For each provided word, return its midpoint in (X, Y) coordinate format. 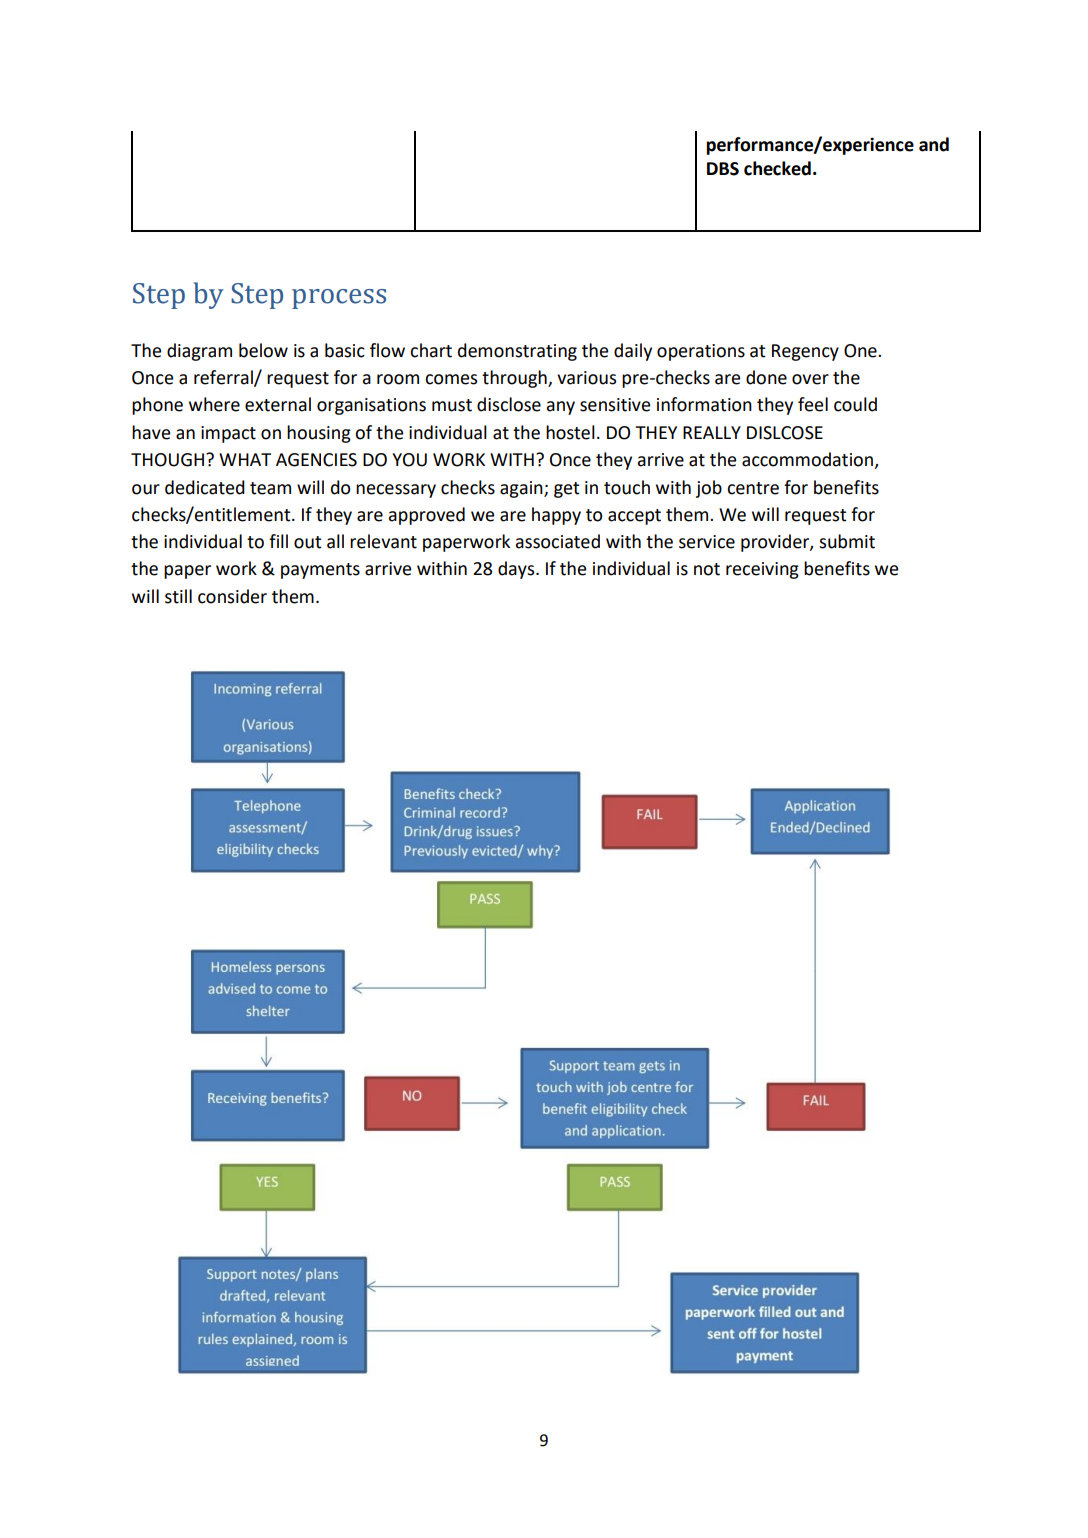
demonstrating (517, 352)
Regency (805, 352)
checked (777, 168)
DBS (723, 169)
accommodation (808, 460)
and (934, 144)
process (339, 299)
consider (232, 596)
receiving (762, 570)
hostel (570, 432)
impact (228, 434)
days (517, 570)
